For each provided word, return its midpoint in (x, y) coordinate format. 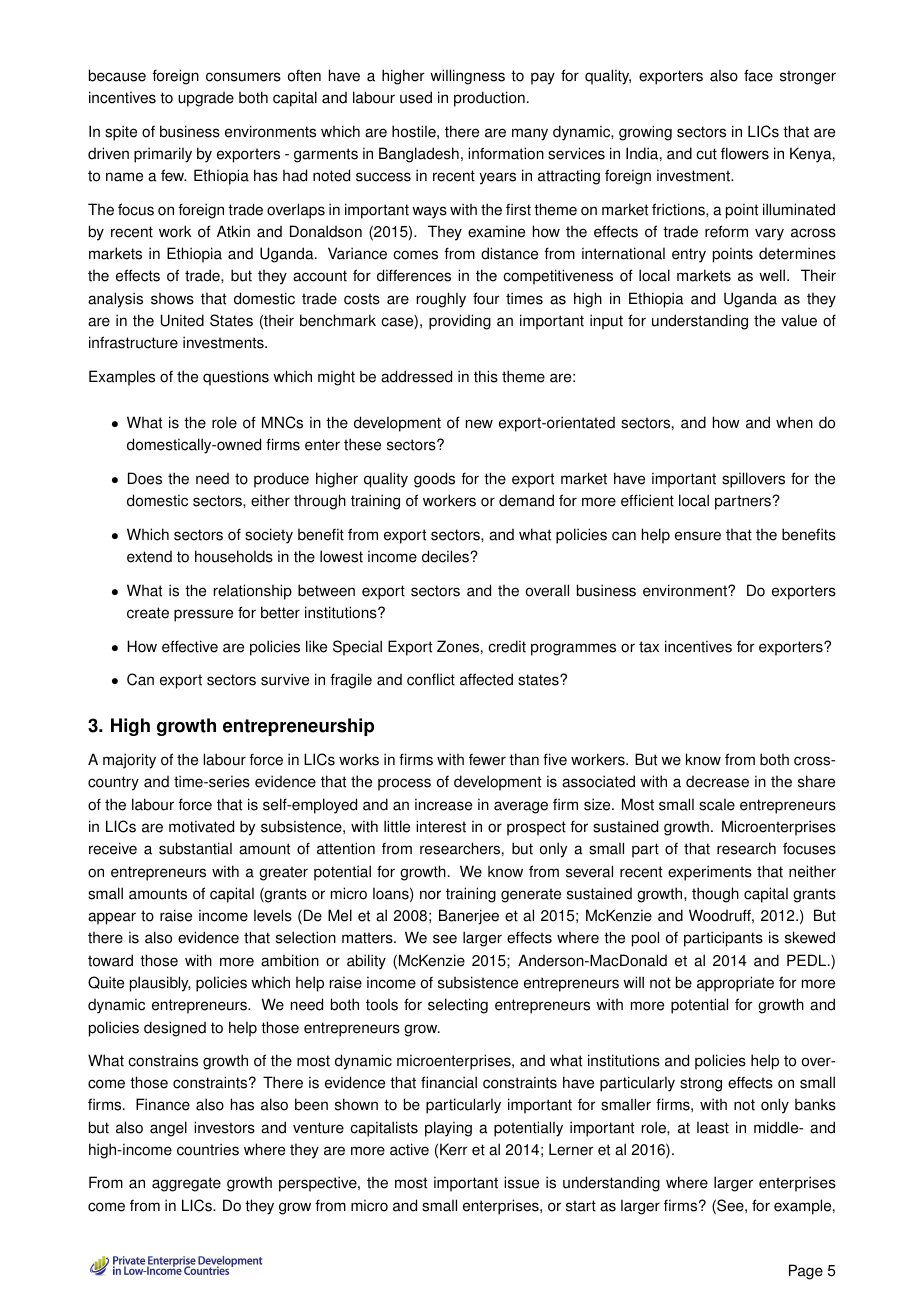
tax (649, 647)
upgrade (206, 99)
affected (486, 679)
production (489, 99)
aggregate (186, 1184)
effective (190, 646)
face (758, 75)
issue (521, 1182)
